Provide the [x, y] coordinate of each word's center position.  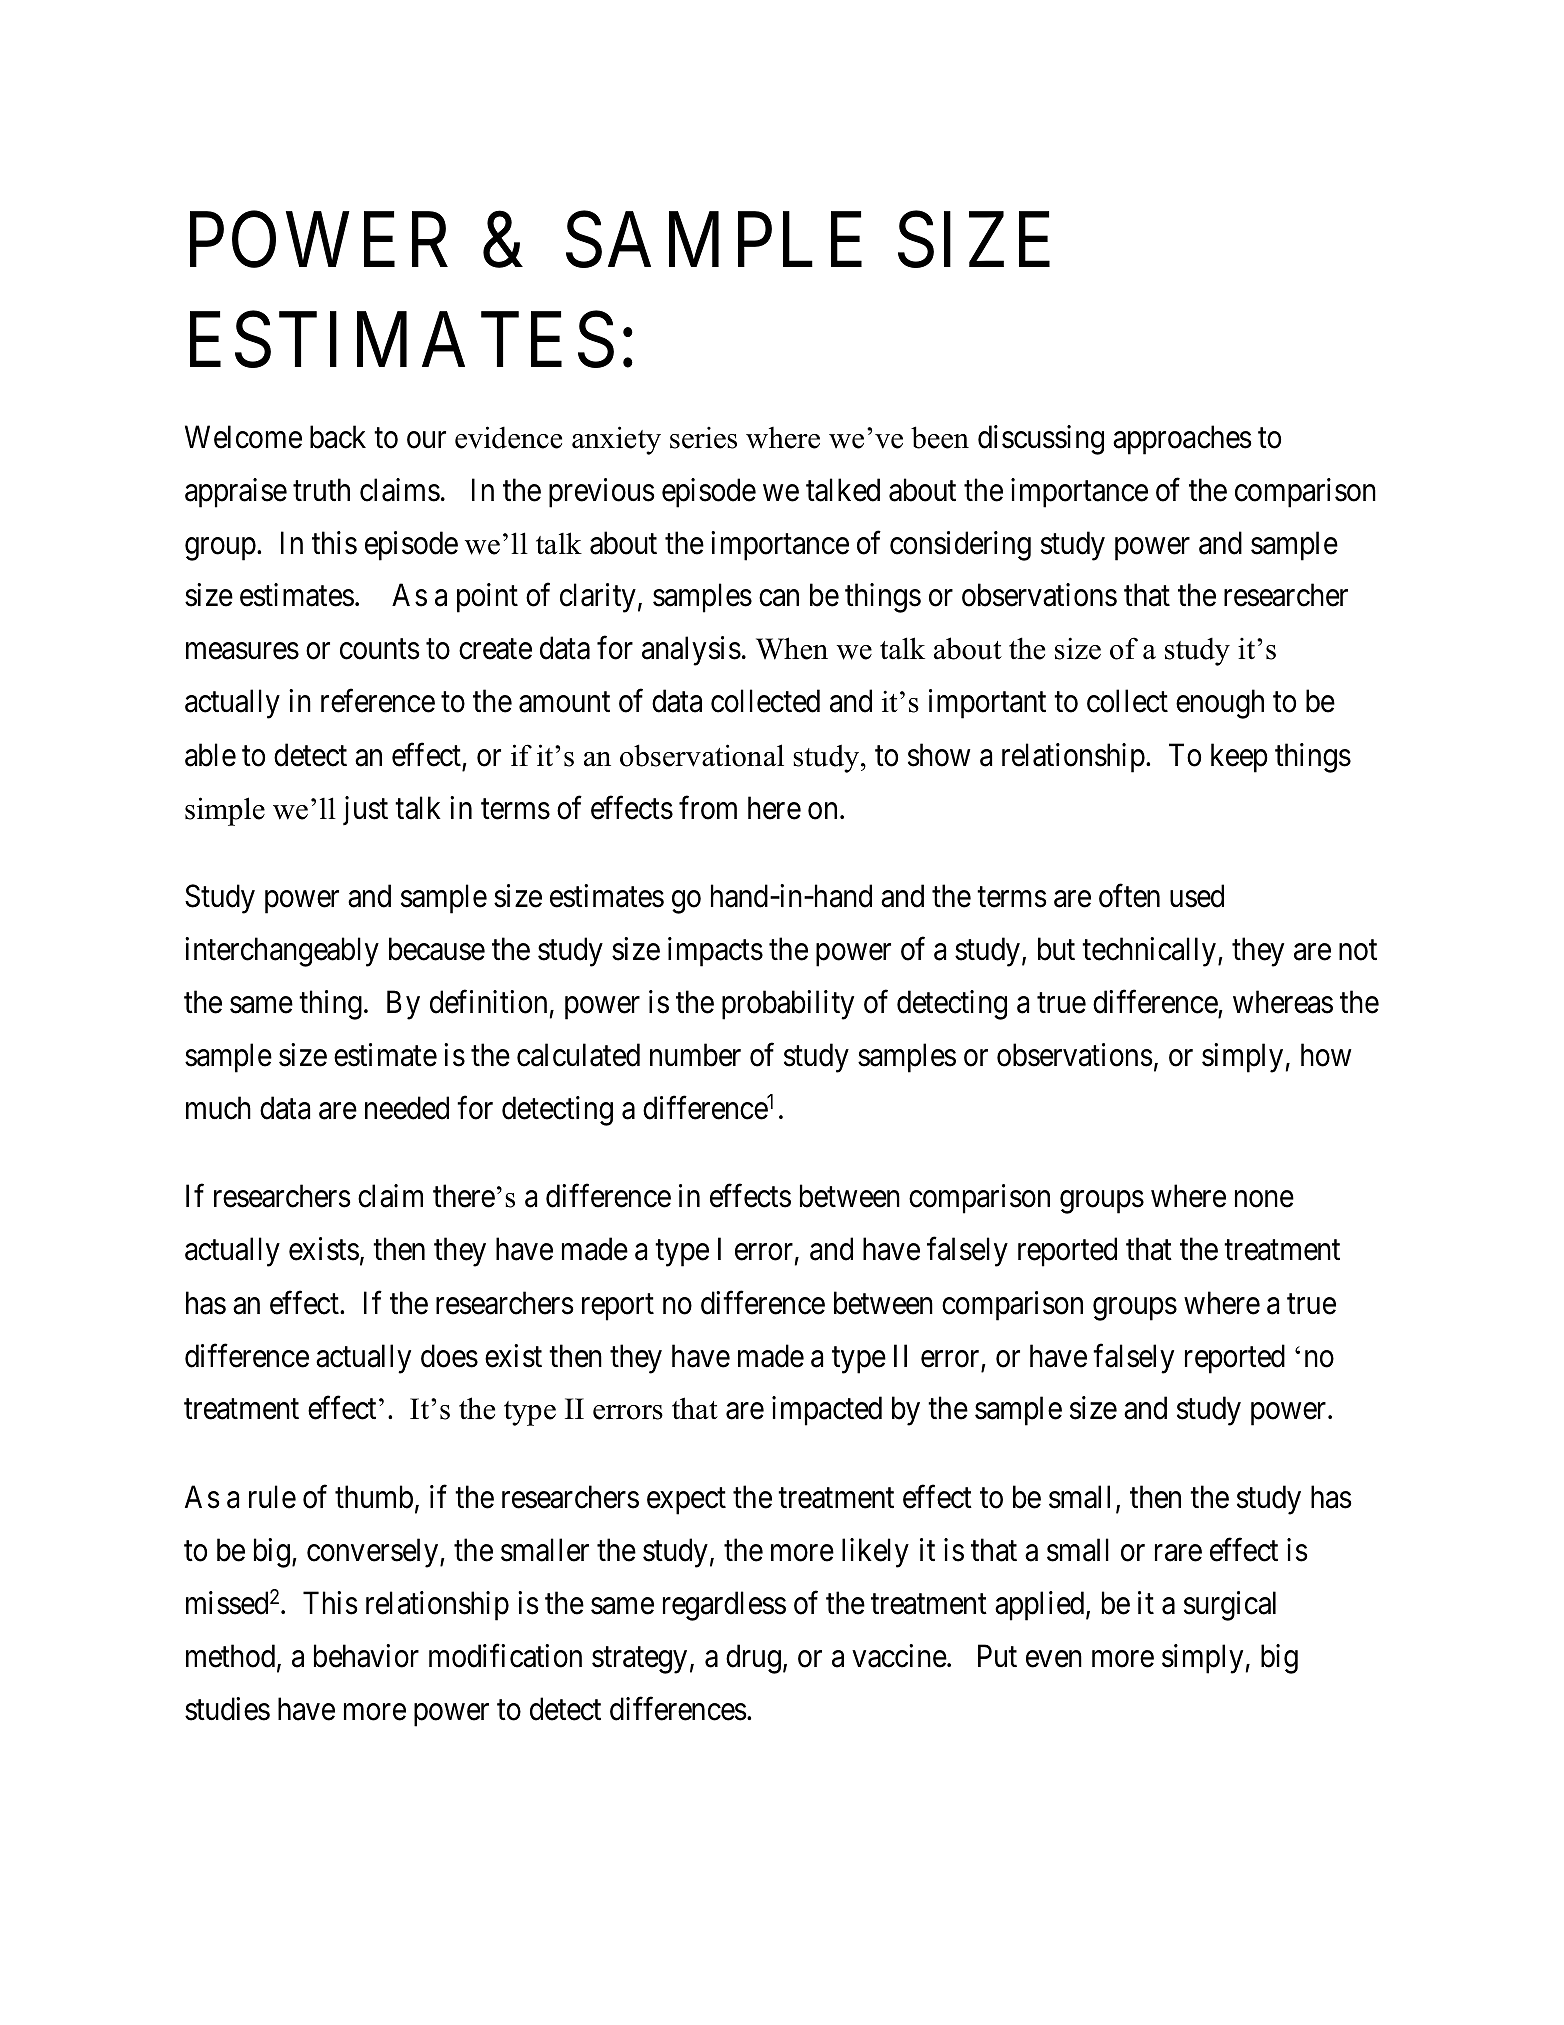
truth [321, 489]
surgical [1230, 1606]
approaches [1182, 440]
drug [753, 1659]
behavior [366, 1656]
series [703, 437]
